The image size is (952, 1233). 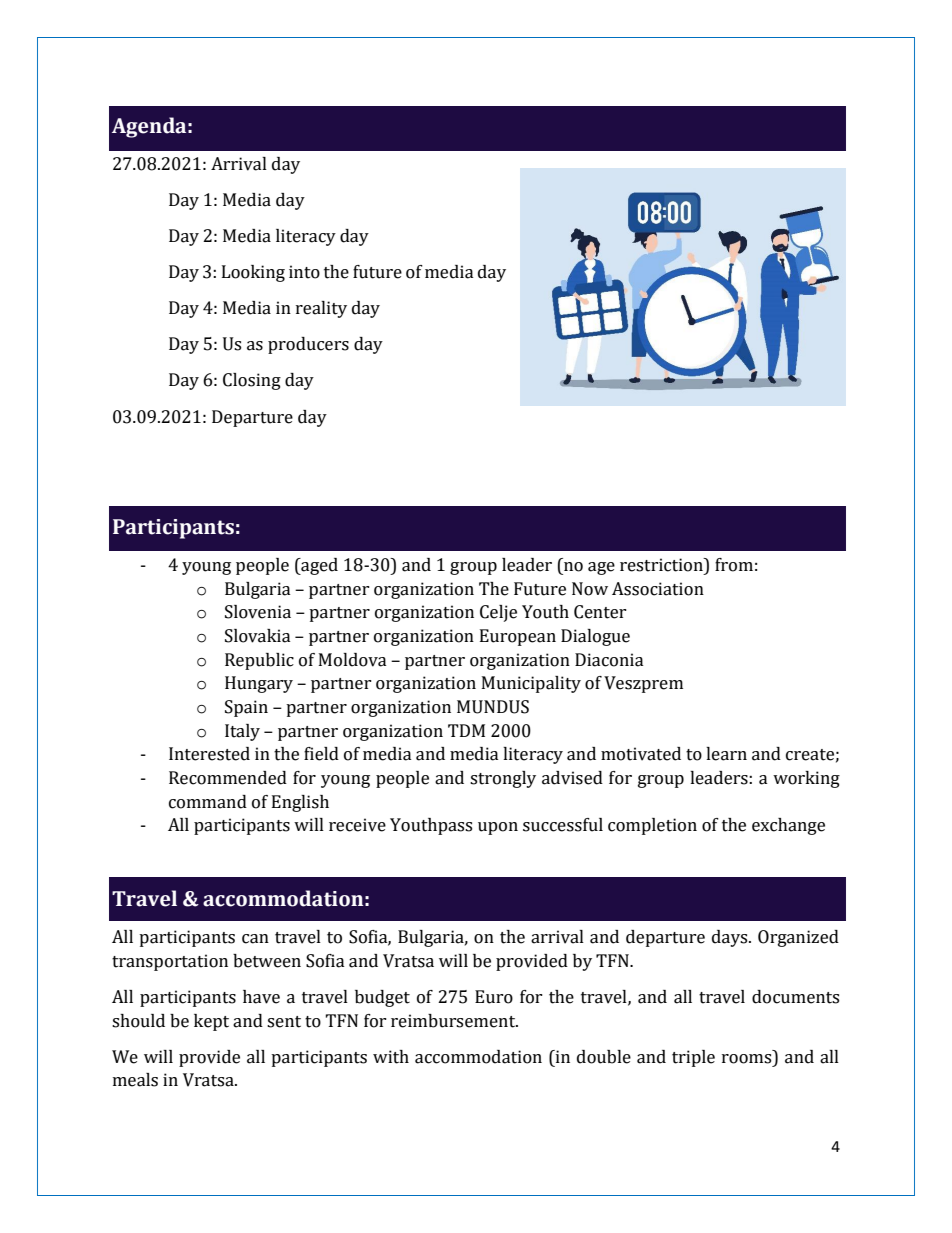 What do you see at coordinates (466, 730) in the screenshot?
I see `TDM` at bounding box center [466, 730].
